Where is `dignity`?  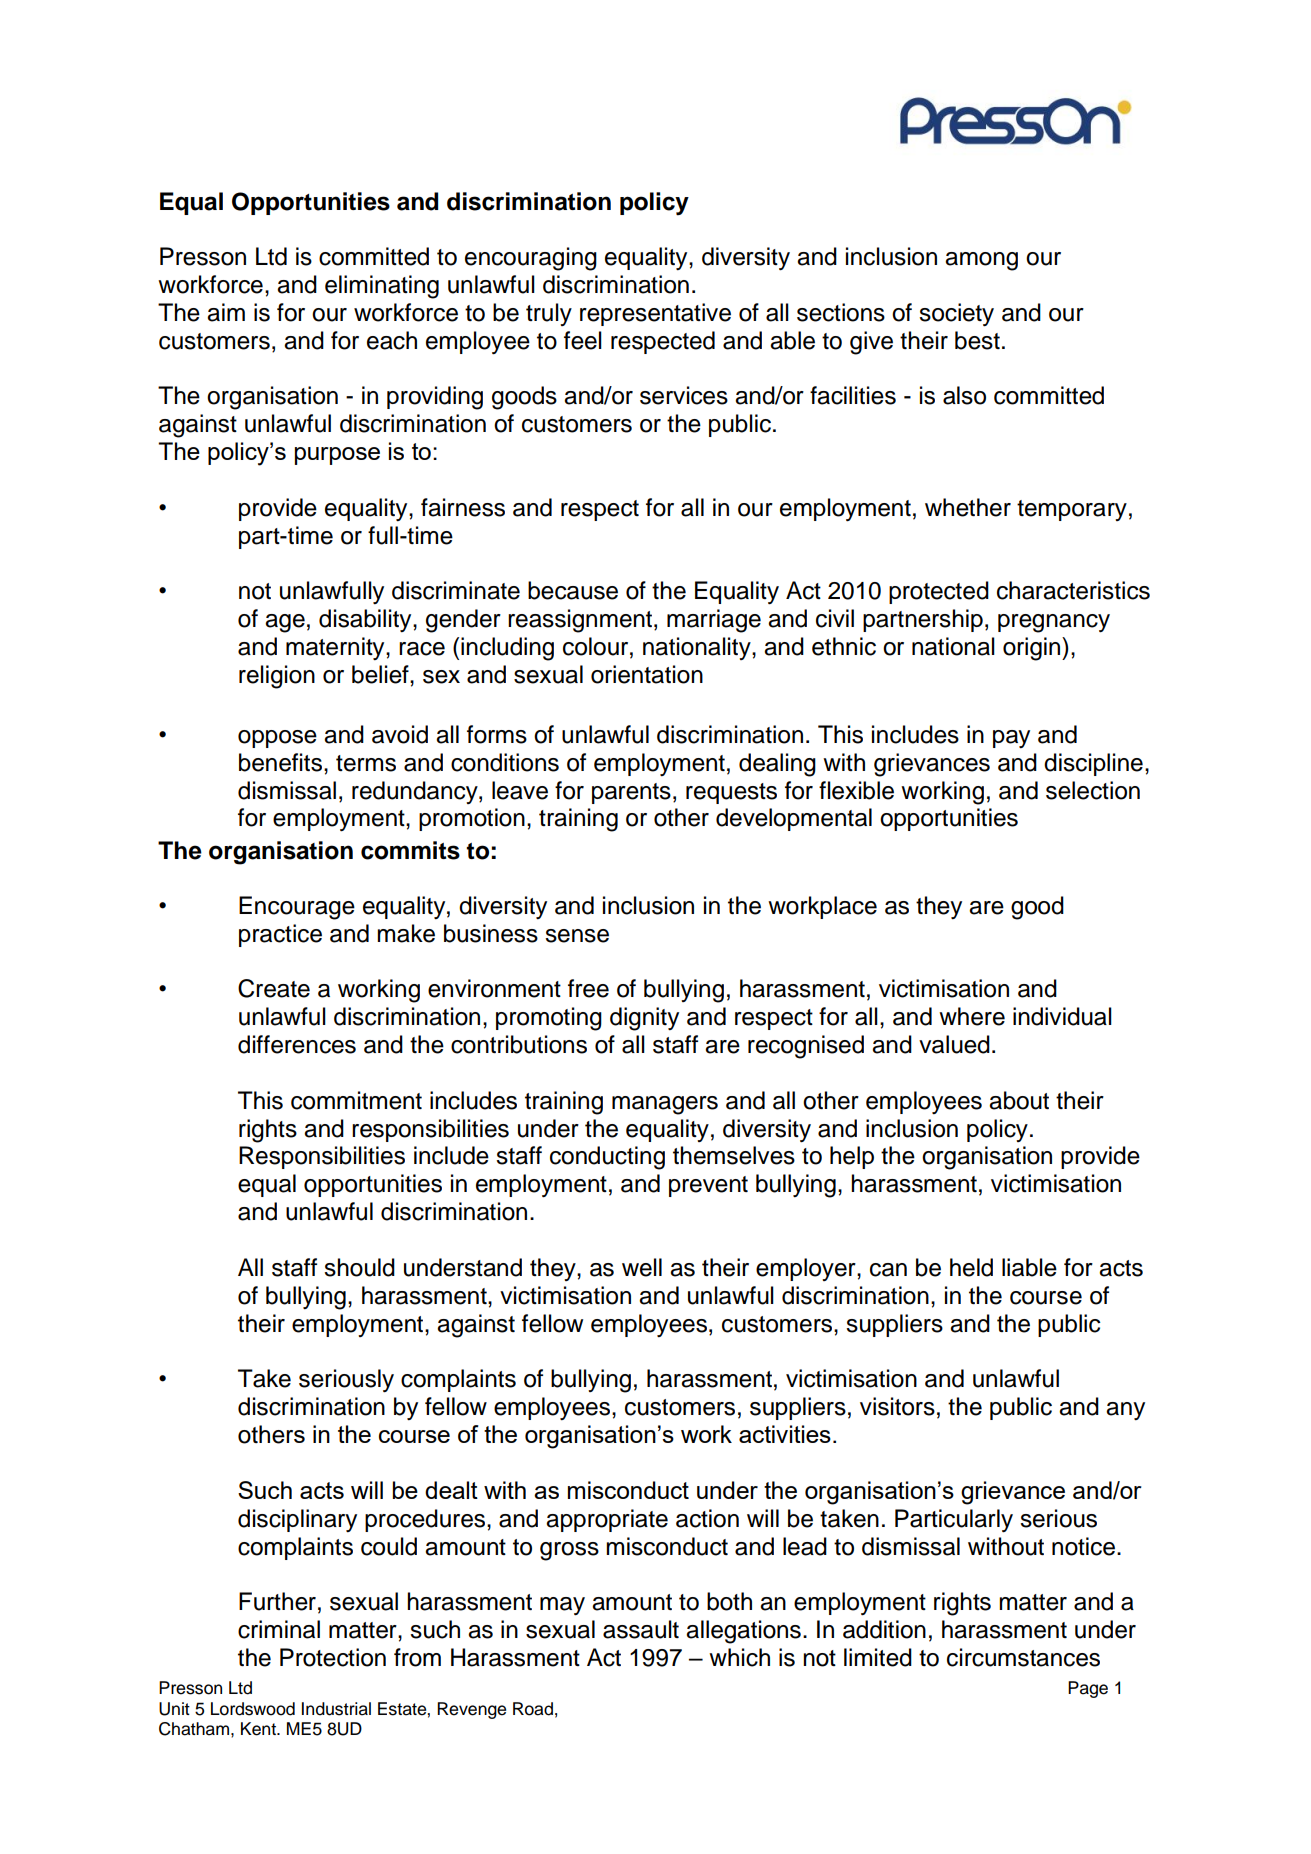
dignity is located at coordinates (644, 1019).
